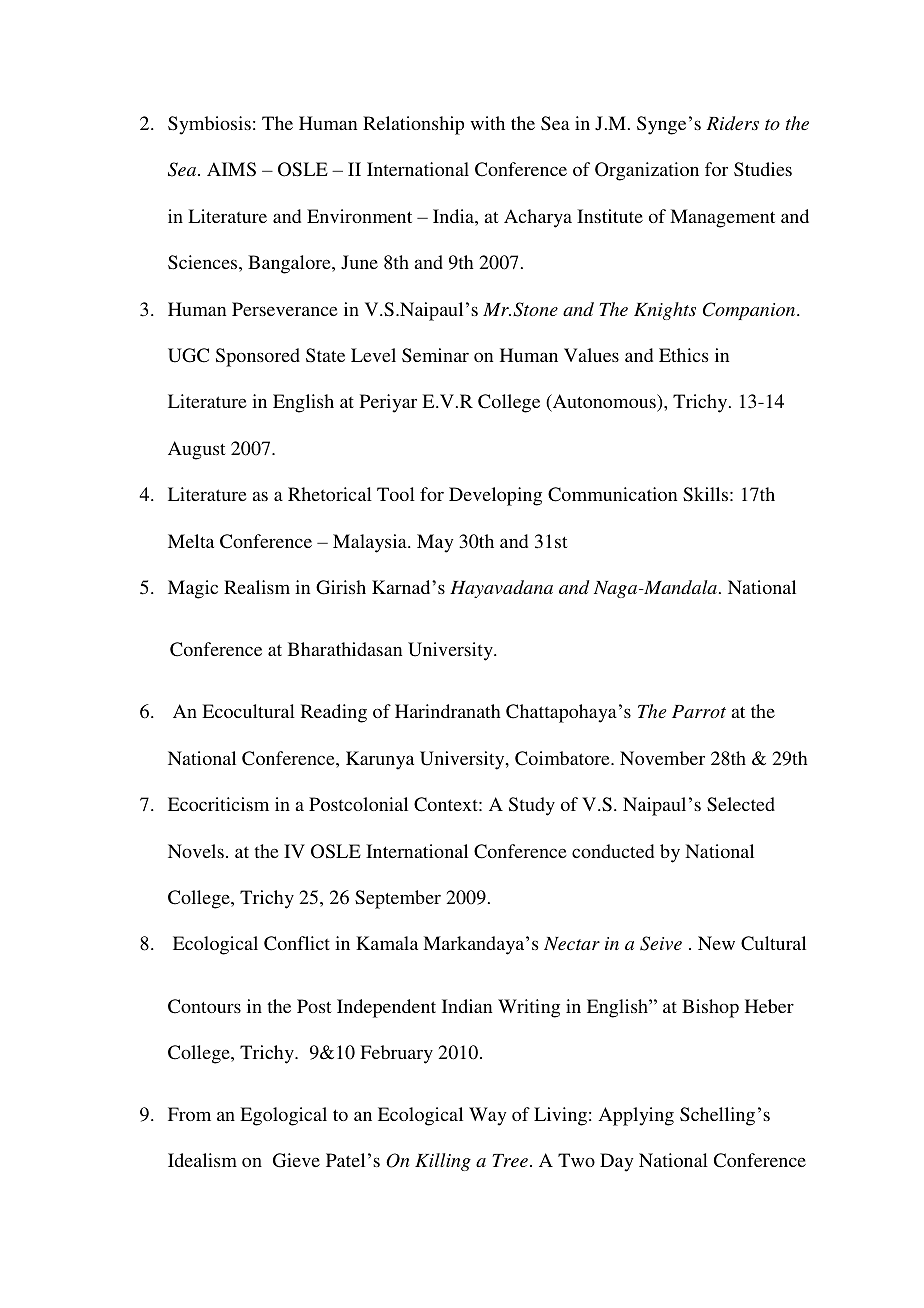 This screenshot has width=924, height=1308. I want to click on May, so click(435, 543).
